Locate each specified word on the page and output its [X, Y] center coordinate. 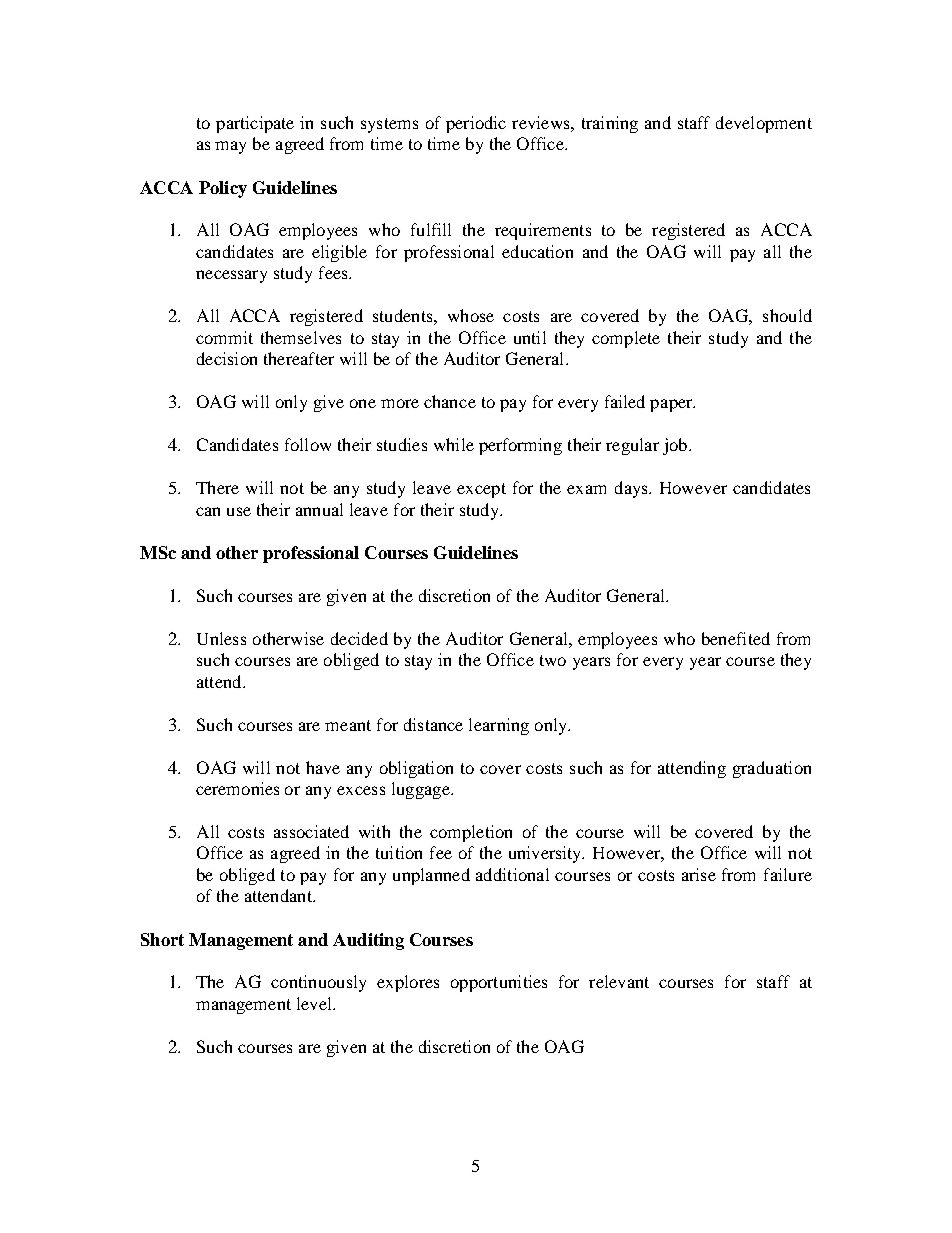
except [481, 490]
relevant [619, 981]
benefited [736, 638]
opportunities [499, 983]
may [230, 147]
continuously [318, 983]
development [764, 124]
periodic [476, 124]
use [239, 511]
